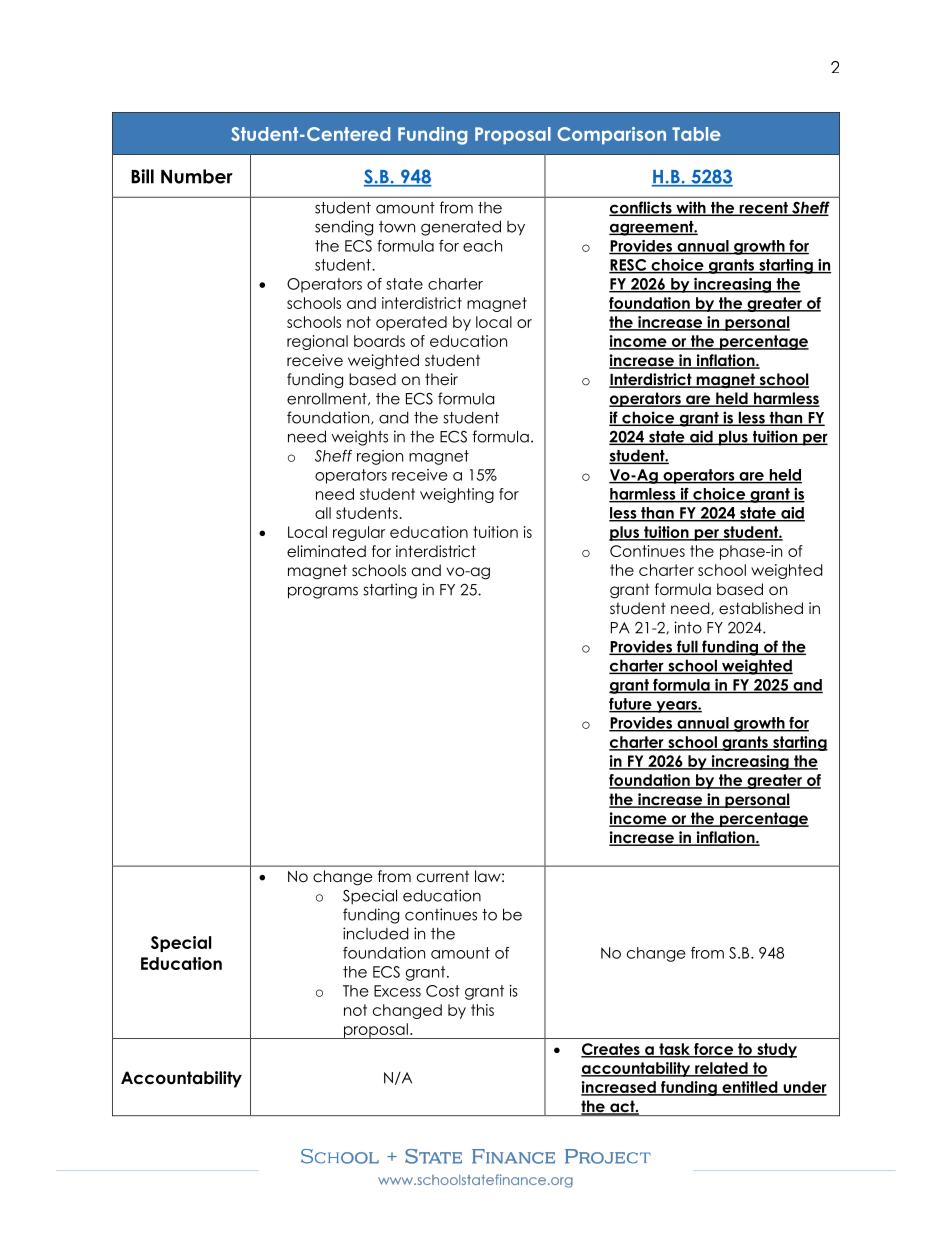  What do you see at coordinates (482, 1010) in the page?
I see `this` at bounding box center [482, 1010].
